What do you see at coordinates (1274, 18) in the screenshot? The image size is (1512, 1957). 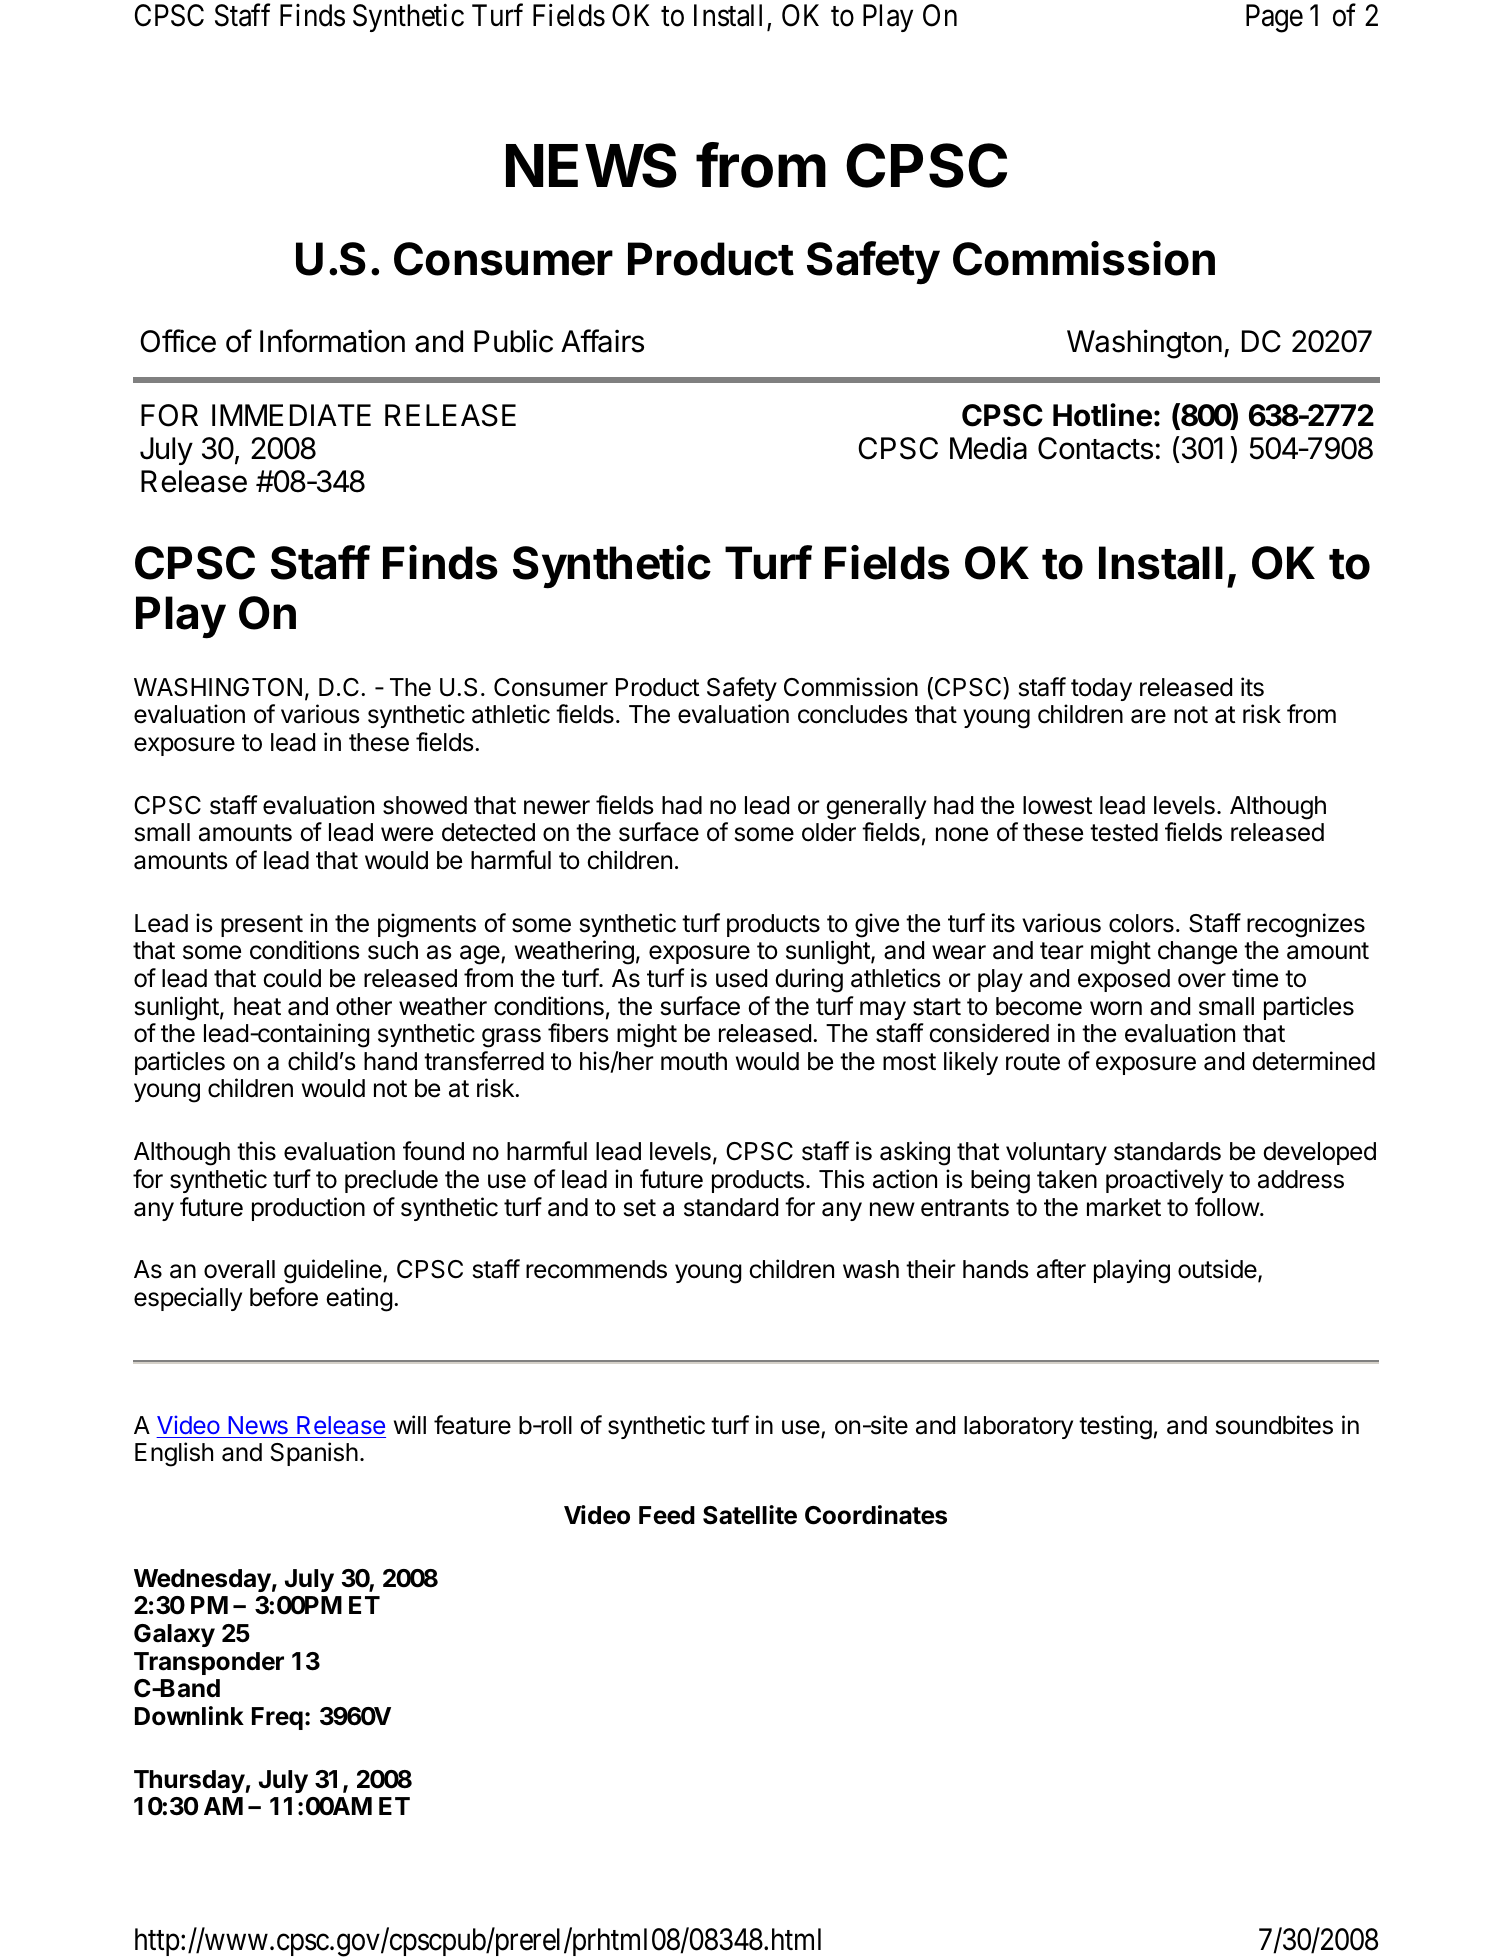 I see `Page` at bounding box center [1274, 18].
